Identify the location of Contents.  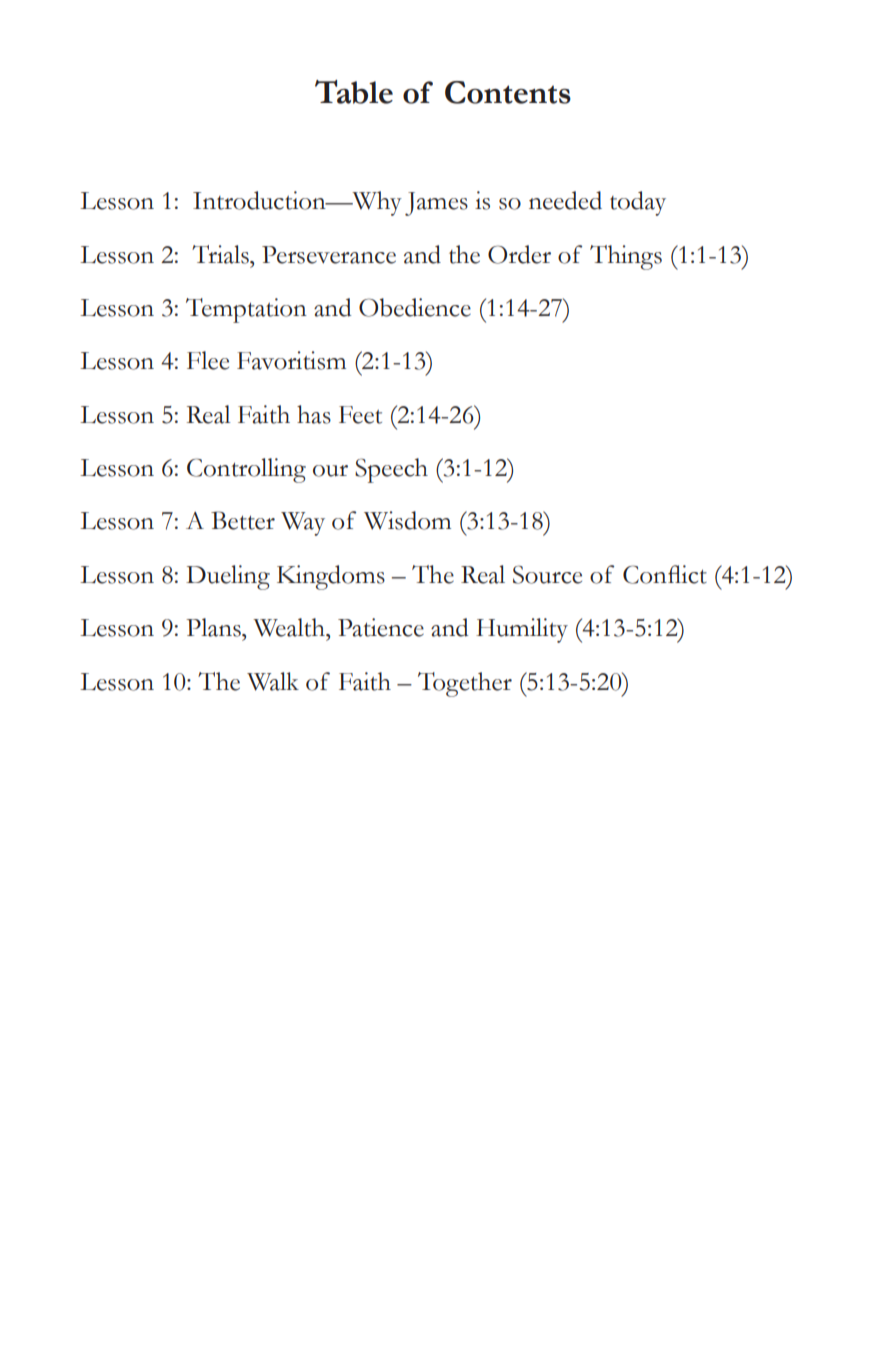
(508, 92).
